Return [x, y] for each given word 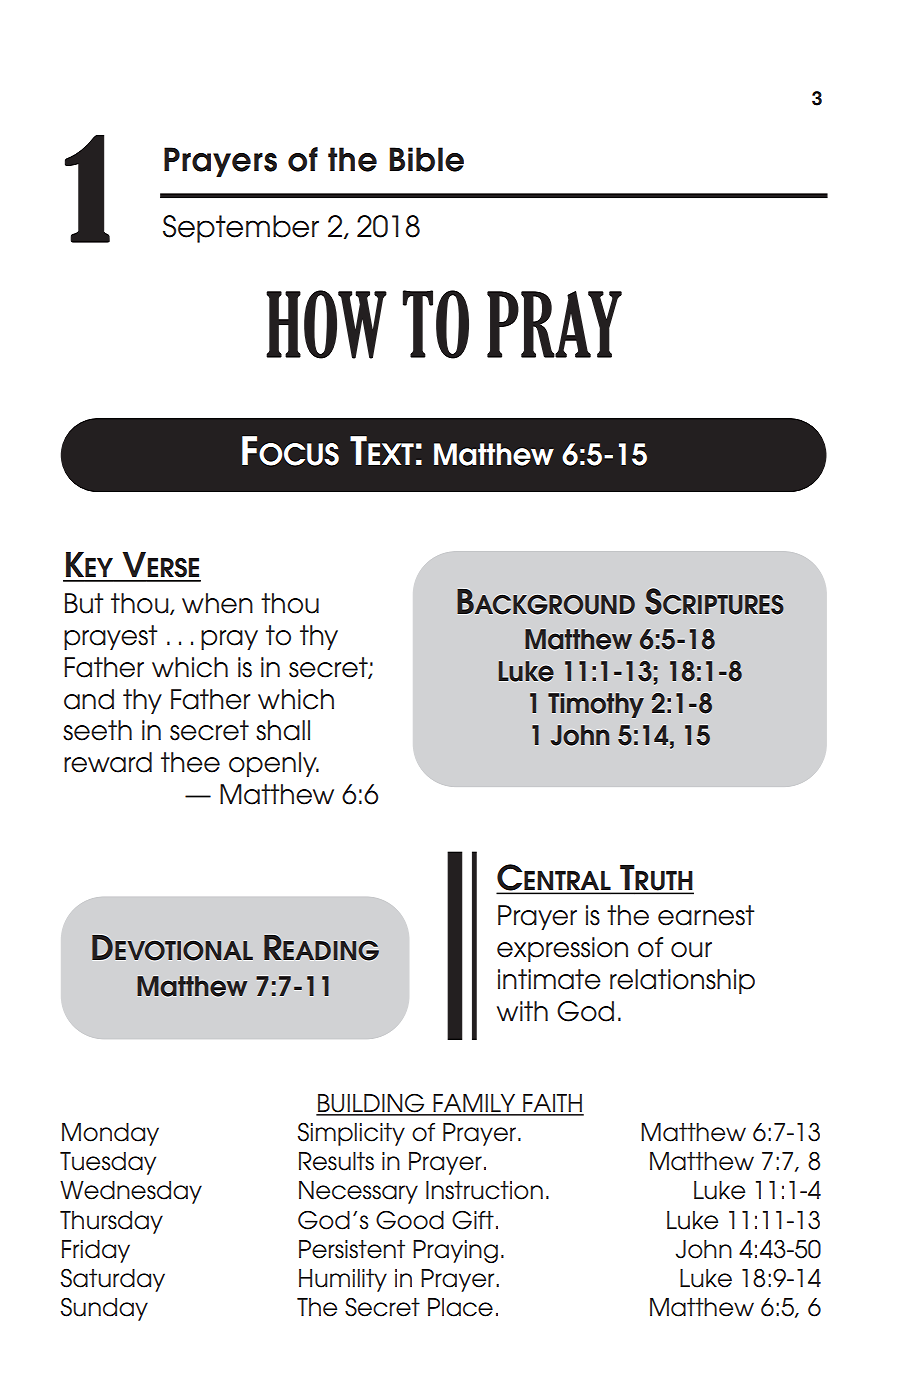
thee [190, 762]
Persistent [352, 1249]
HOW [326, 324]
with [522, 1011]
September [241, 229]
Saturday [113, 1280]
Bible [426, 159]
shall [283, 730]
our [691, 950]
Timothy [596, 705]
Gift [473, 1220]
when [217, 603]
